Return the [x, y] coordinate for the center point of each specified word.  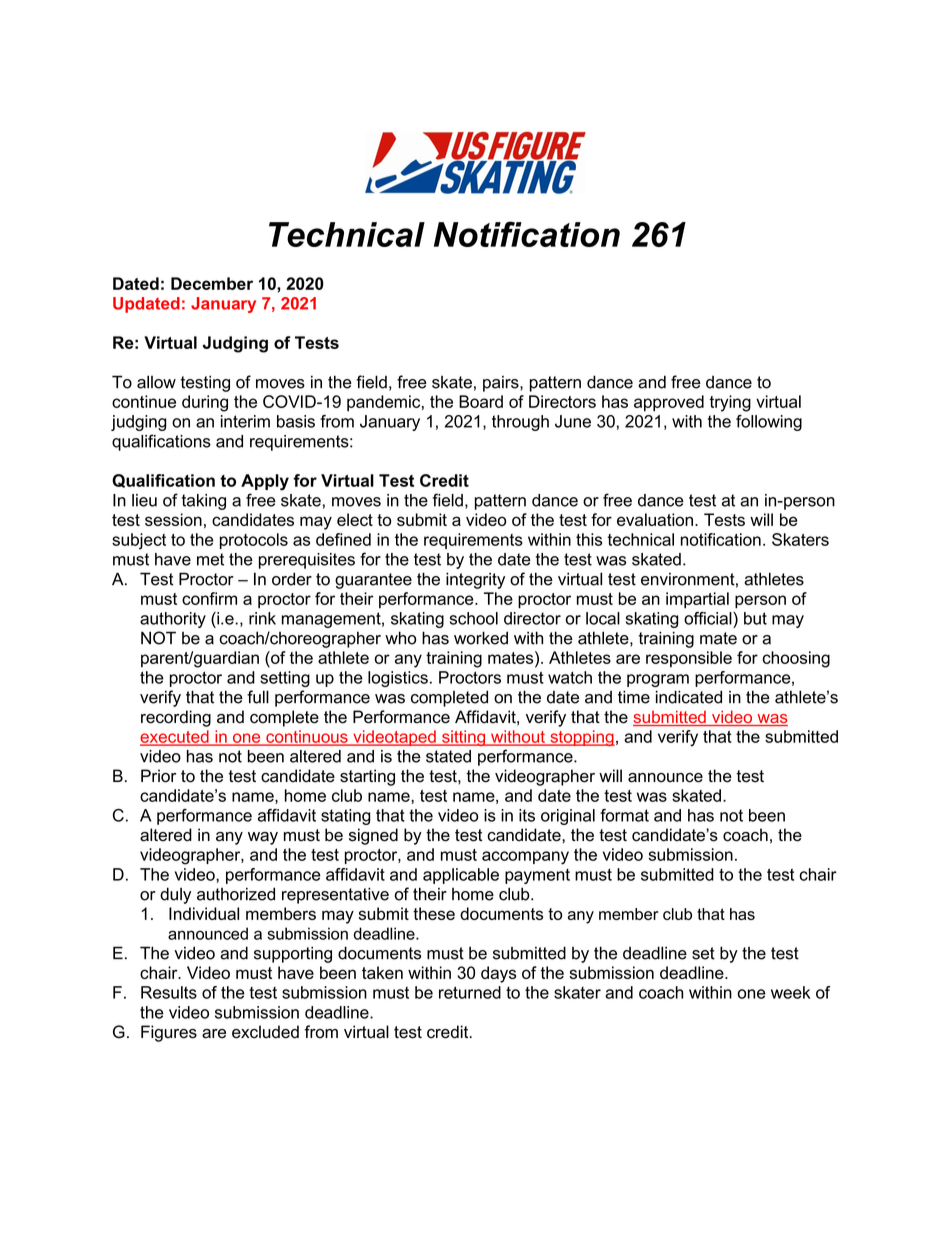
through [520, 423]
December [212, 283]
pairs [502, 384]
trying [730, 403]
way [263, 838]
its [527, 815]
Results [169, 992]
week [790, 992]
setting [285, 679]
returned [470, 992]
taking [204, 502]
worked [481, 638]
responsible [689, 659]
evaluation [655, 519]
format [624, 815]
